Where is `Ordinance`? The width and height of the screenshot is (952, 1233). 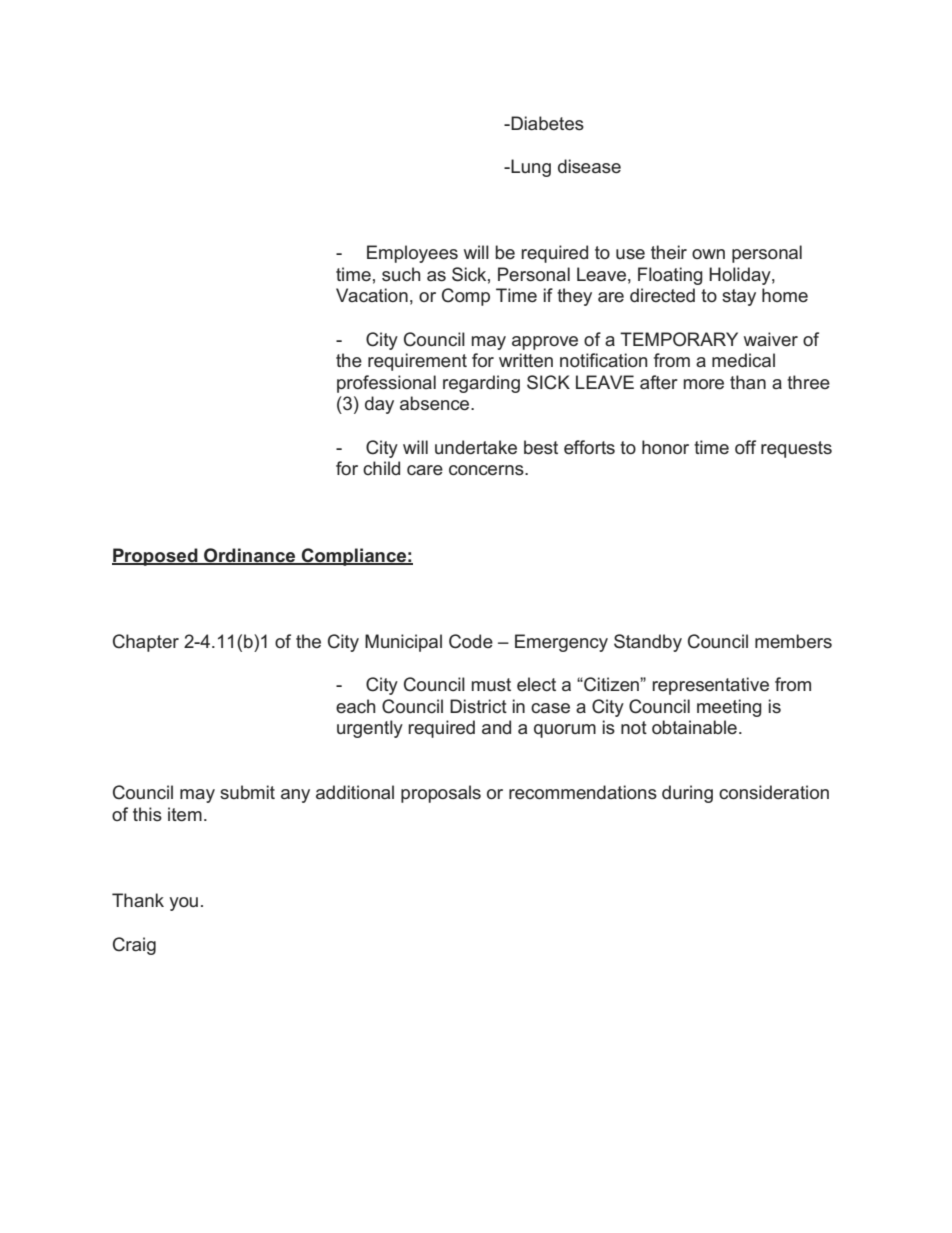
Ordinance is located at coordinates (250, 556).
